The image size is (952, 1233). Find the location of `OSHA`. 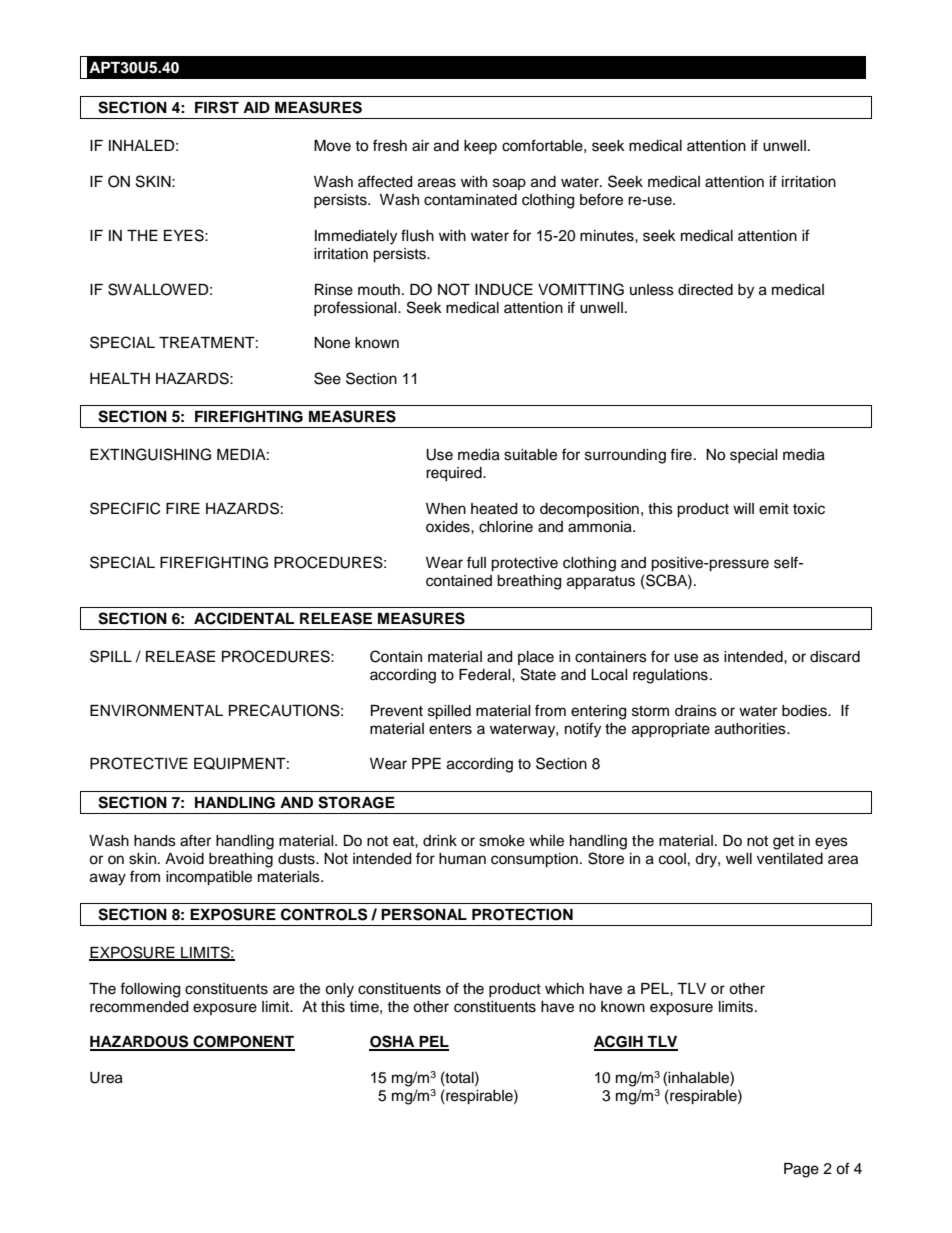

OSHA is located at coordinates (393, 1042).
